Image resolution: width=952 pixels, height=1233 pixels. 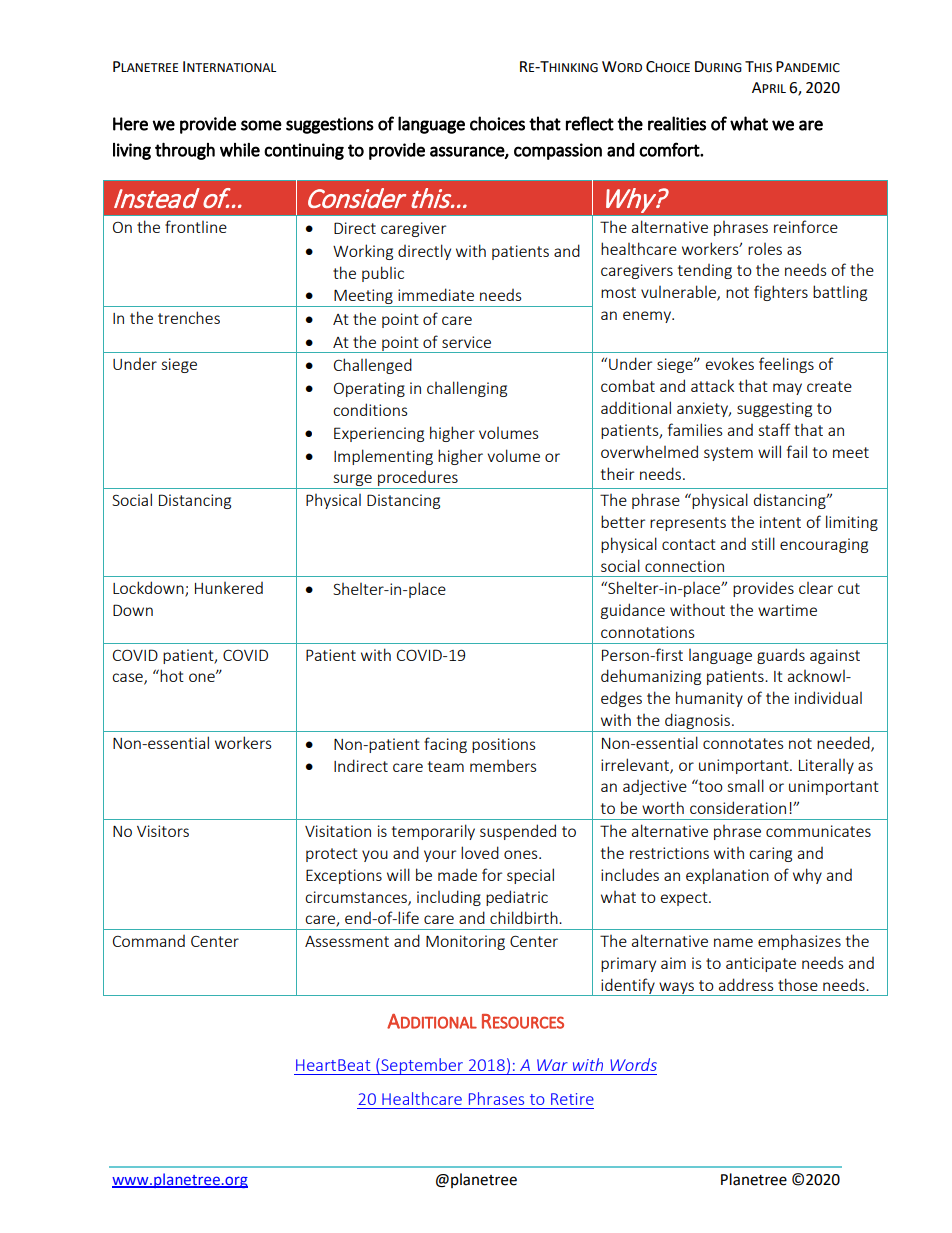 What do you see at coordinates (422, 1066) in the screenshot?
I see `September` at bounding box center [422, 1066].
